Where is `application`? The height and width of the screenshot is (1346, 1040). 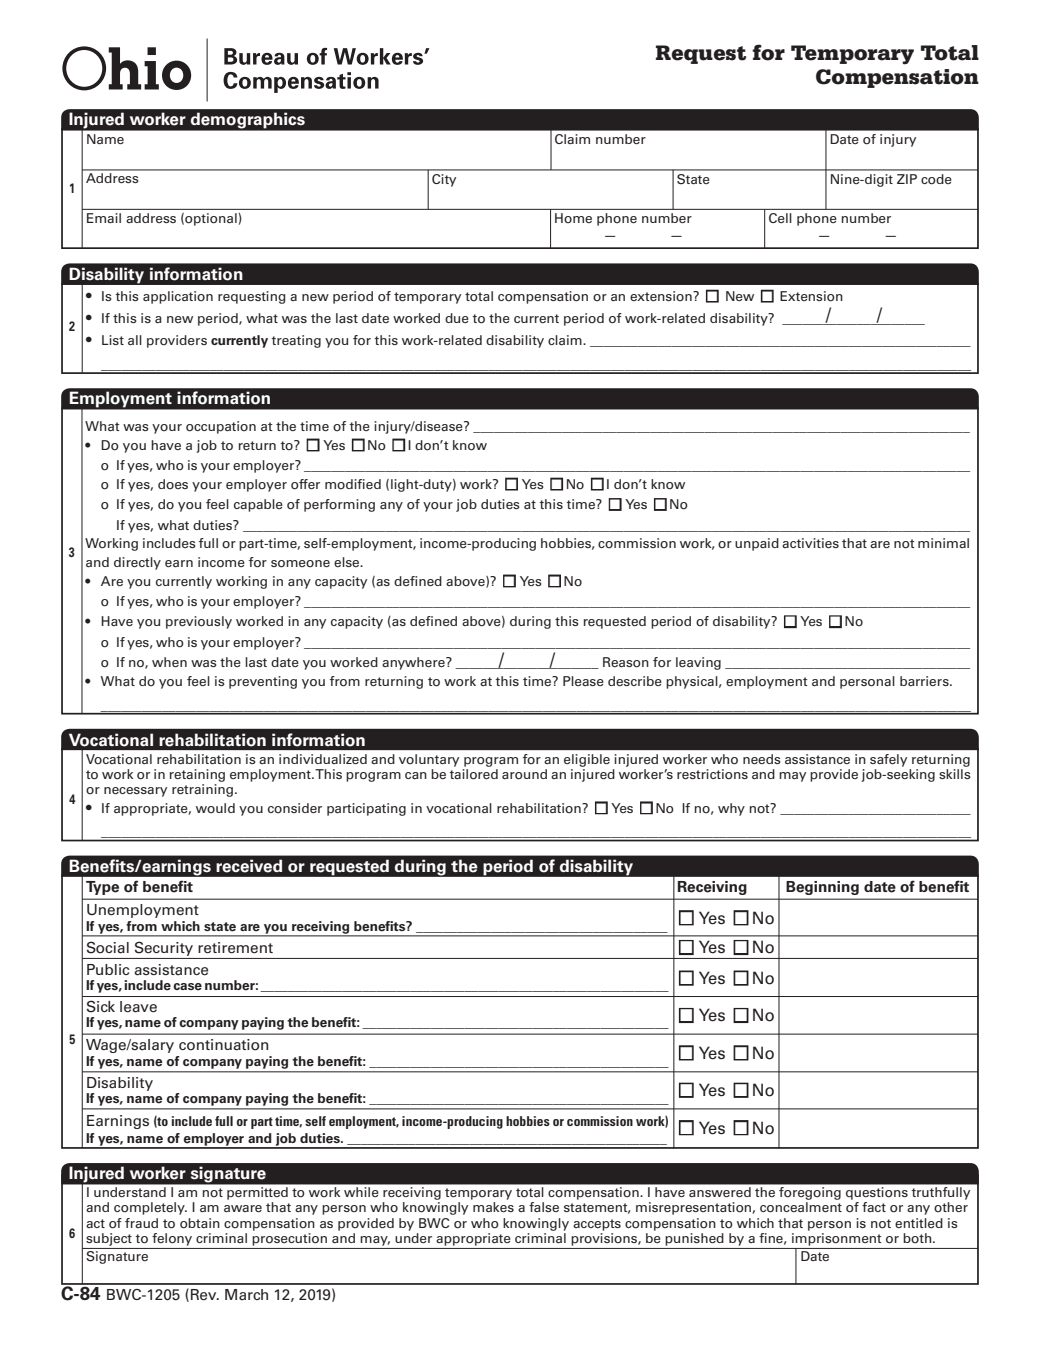 application is located at coordinates (178, 297).
